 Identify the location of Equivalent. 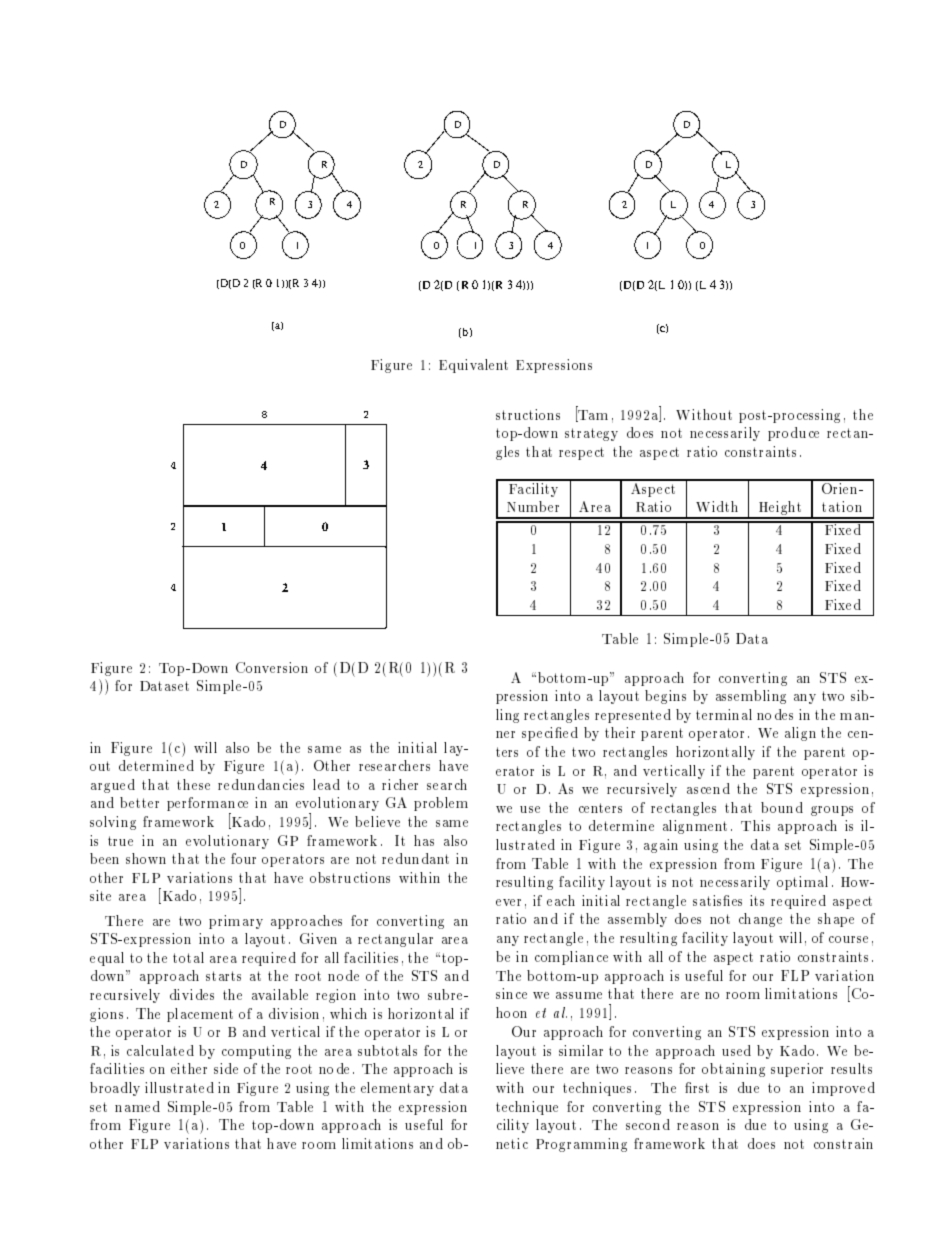
(473, 366).
